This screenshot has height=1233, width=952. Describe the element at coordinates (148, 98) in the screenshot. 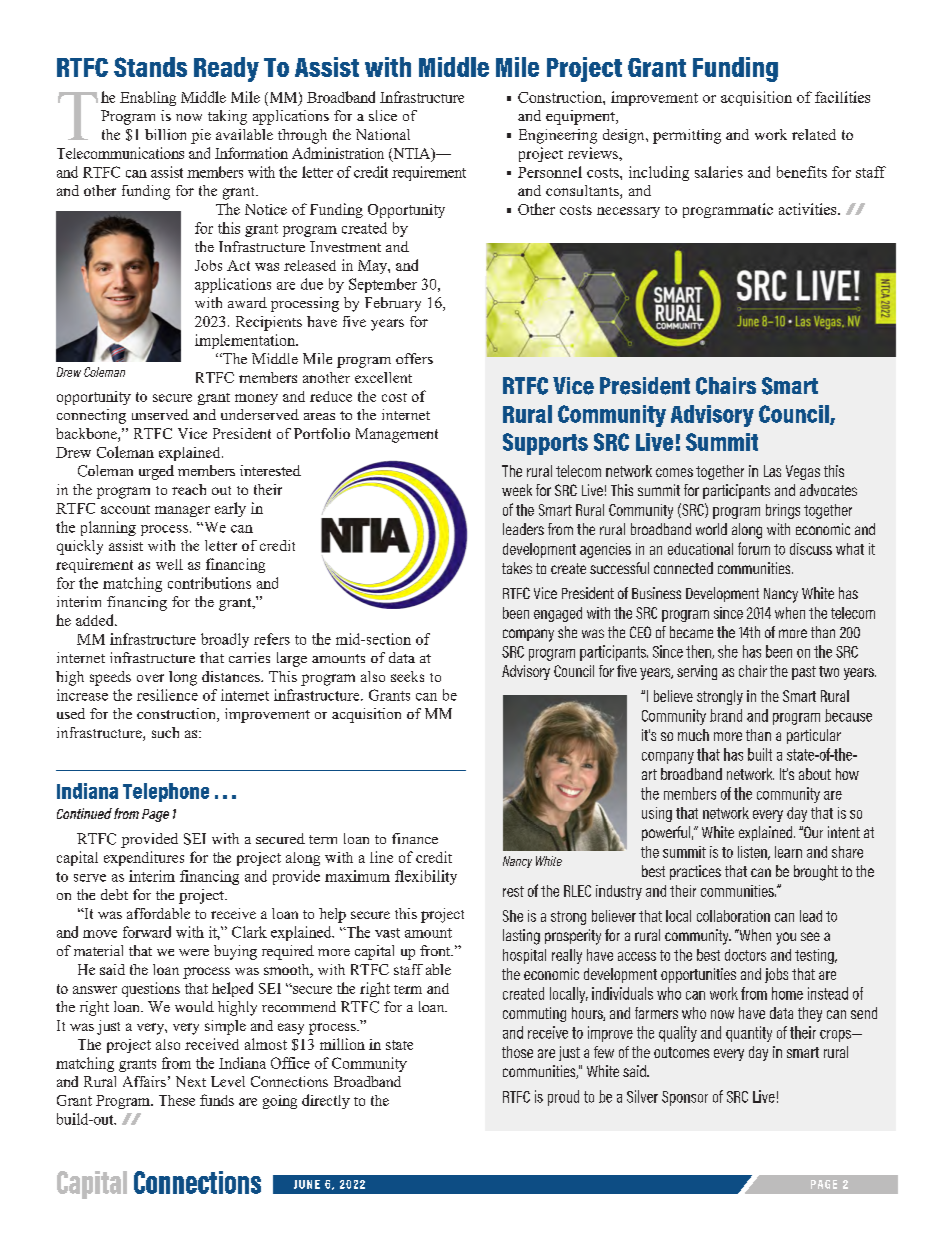

I see `Enabling` at that location.
